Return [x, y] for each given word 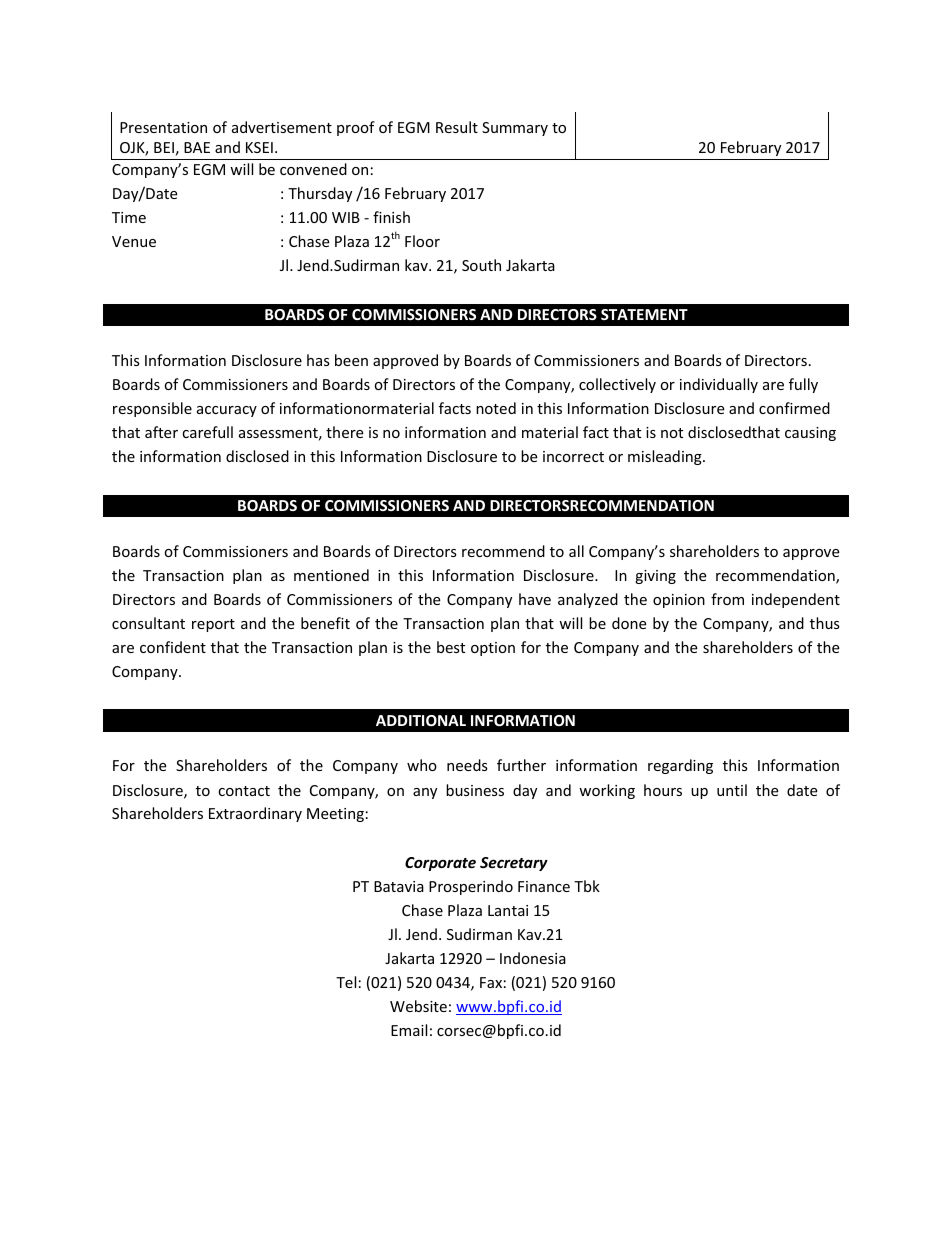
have [535, 599]
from [727, 599]
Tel [346, 982]
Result [457, 127]
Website [418, 1006]
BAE [197, 147]
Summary [515, 129]
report [213, 625]
